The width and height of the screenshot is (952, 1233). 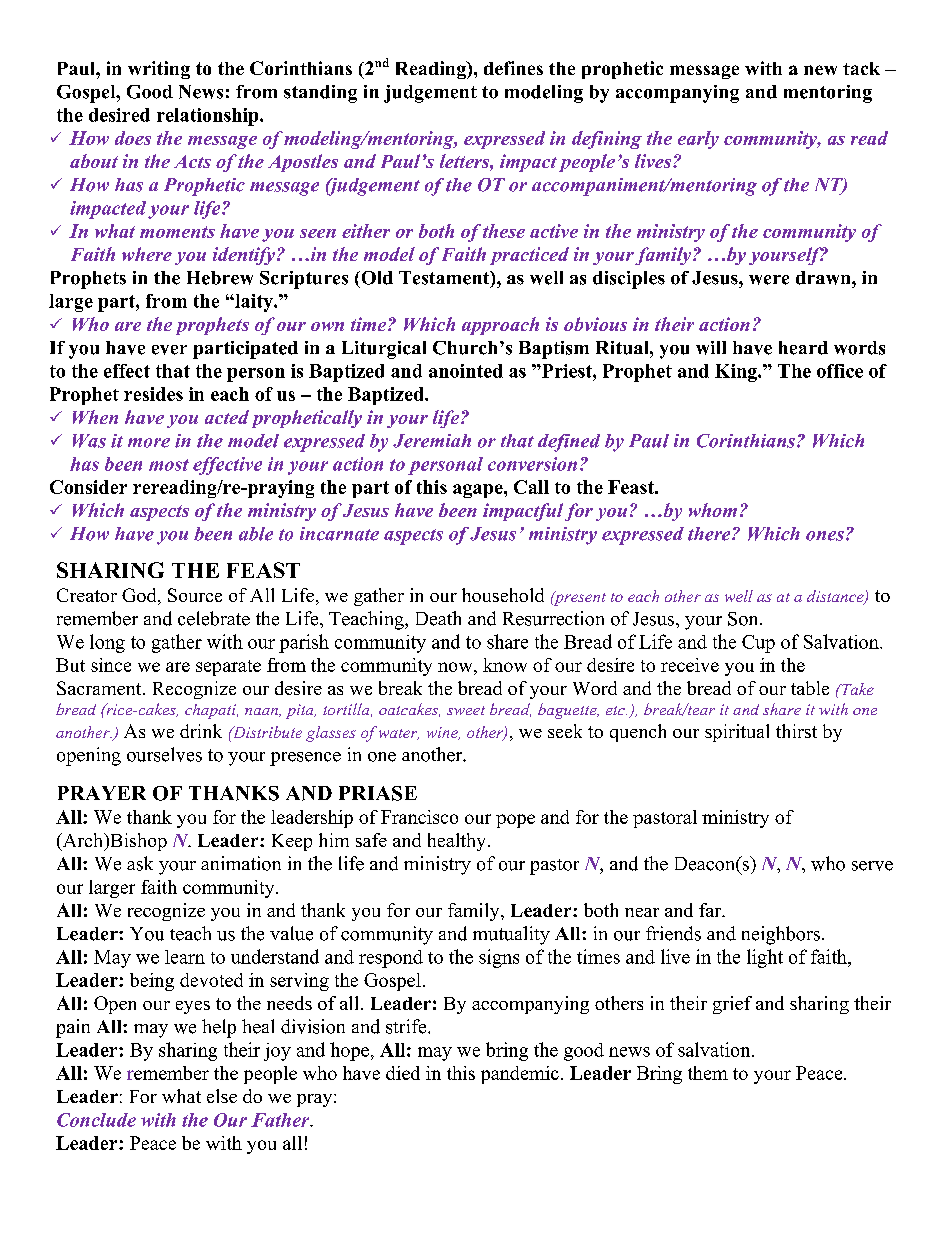 What do you see at coordinates (220, 278) in the screenshot?
I see `Hebrew` at bounding box center [220, 278].
